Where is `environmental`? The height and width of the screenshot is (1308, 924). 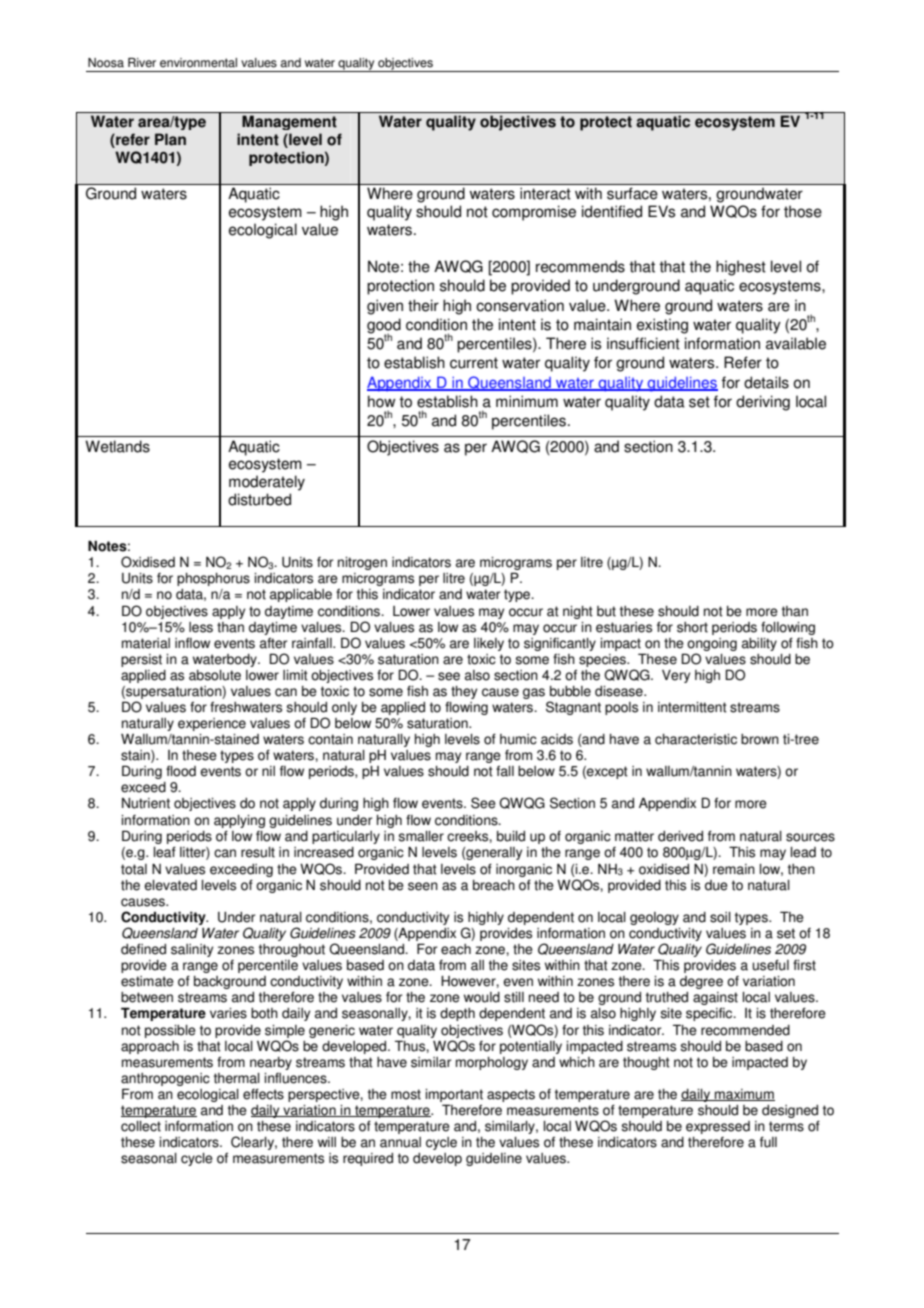
environmental is located at coordinates (198, 63).
